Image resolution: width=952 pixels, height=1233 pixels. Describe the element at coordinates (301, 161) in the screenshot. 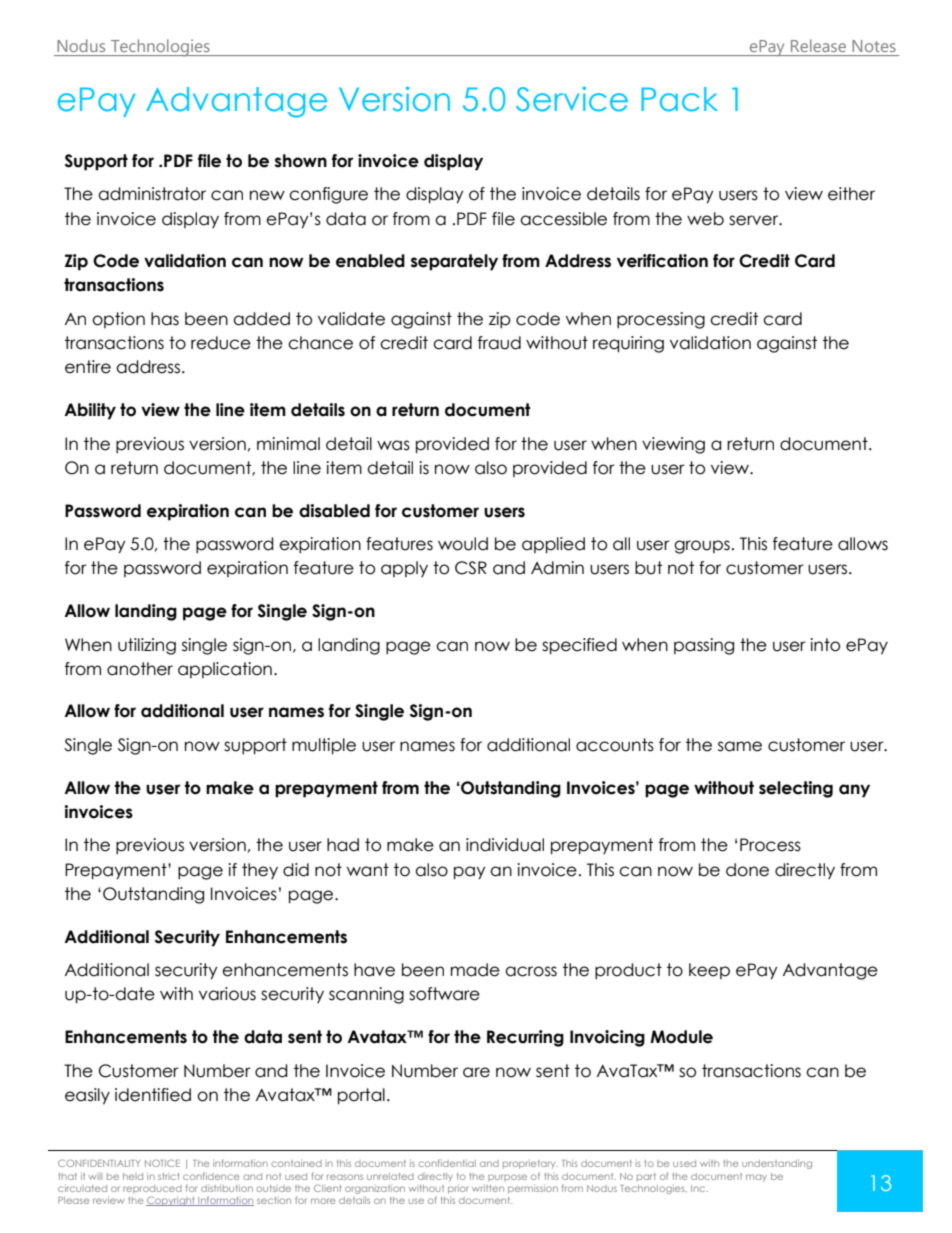

I see `shown` at that location.
